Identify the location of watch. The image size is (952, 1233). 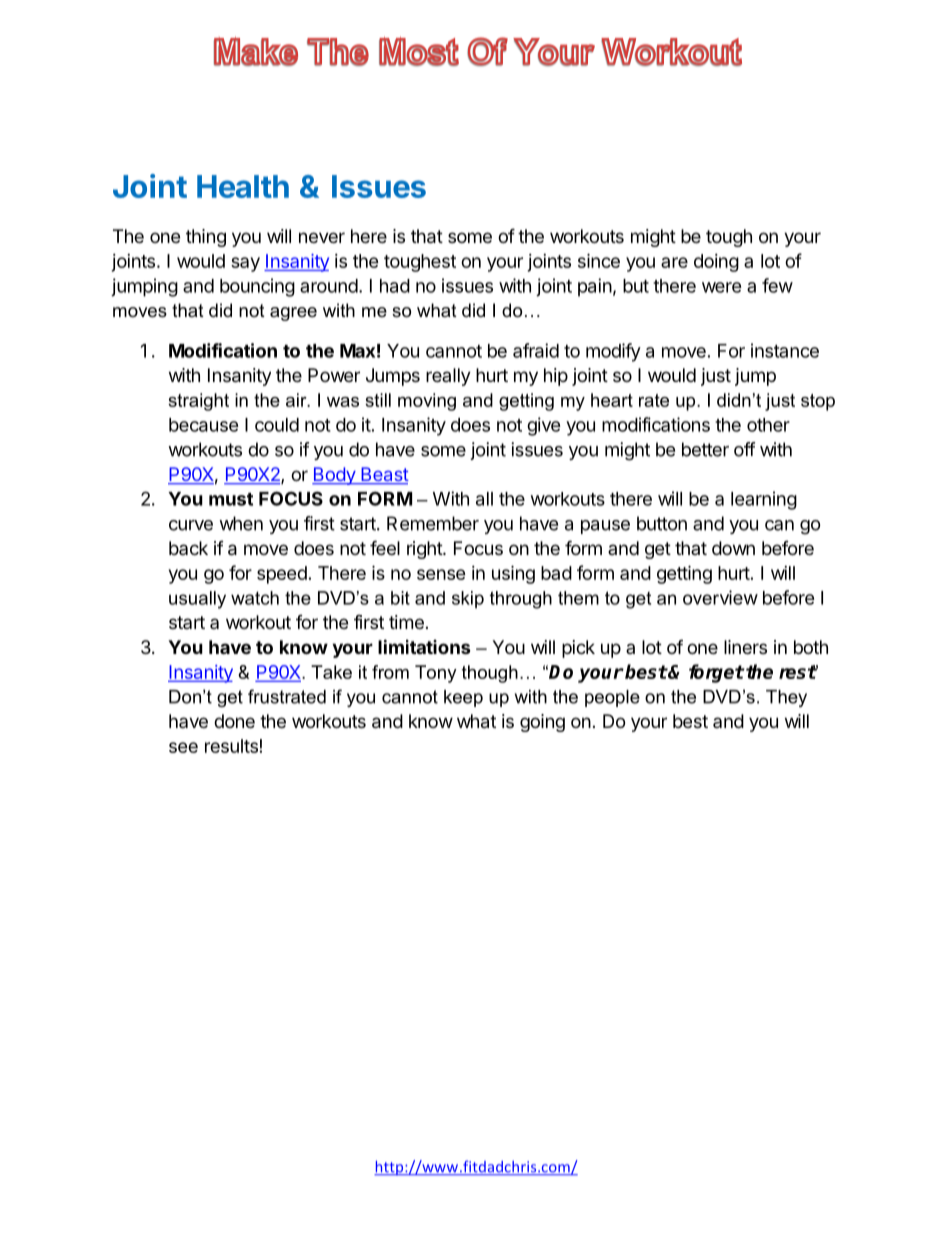
(255, 598).
